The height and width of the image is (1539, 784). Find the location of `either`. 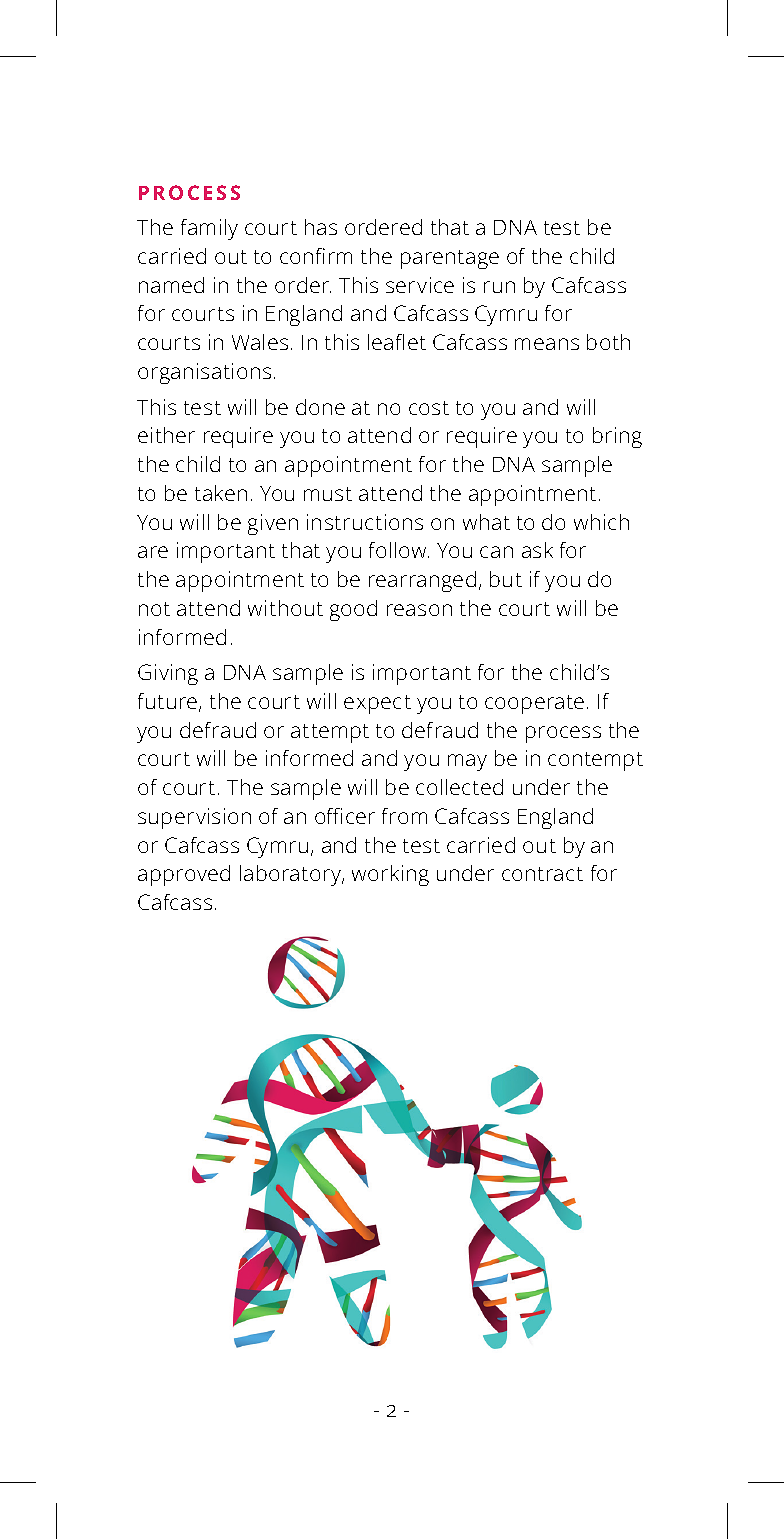

either is located at coordinates (166, 435).
